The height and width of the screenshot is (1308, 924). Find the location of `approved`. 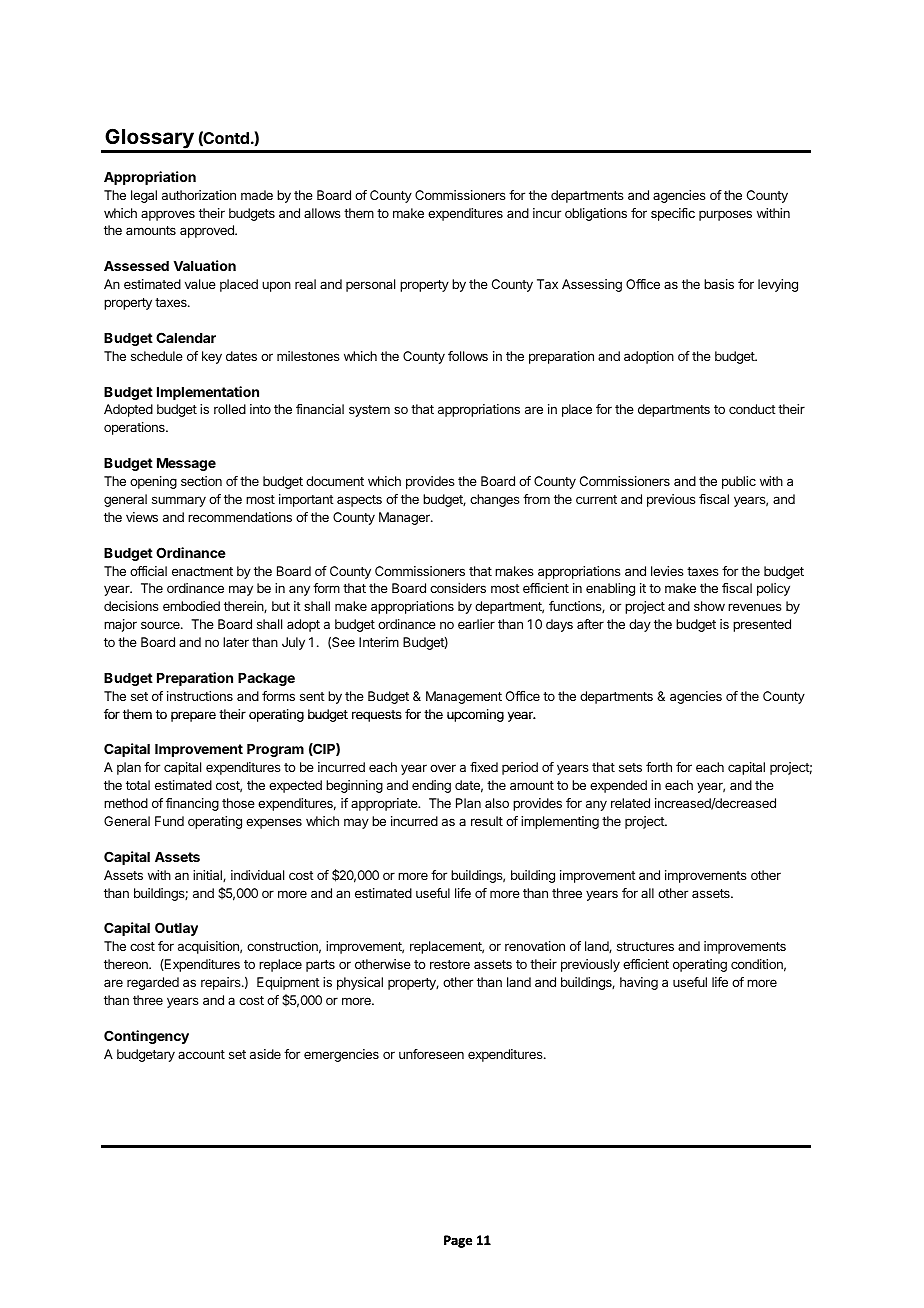

approved is located at coordinates (208, 231).
